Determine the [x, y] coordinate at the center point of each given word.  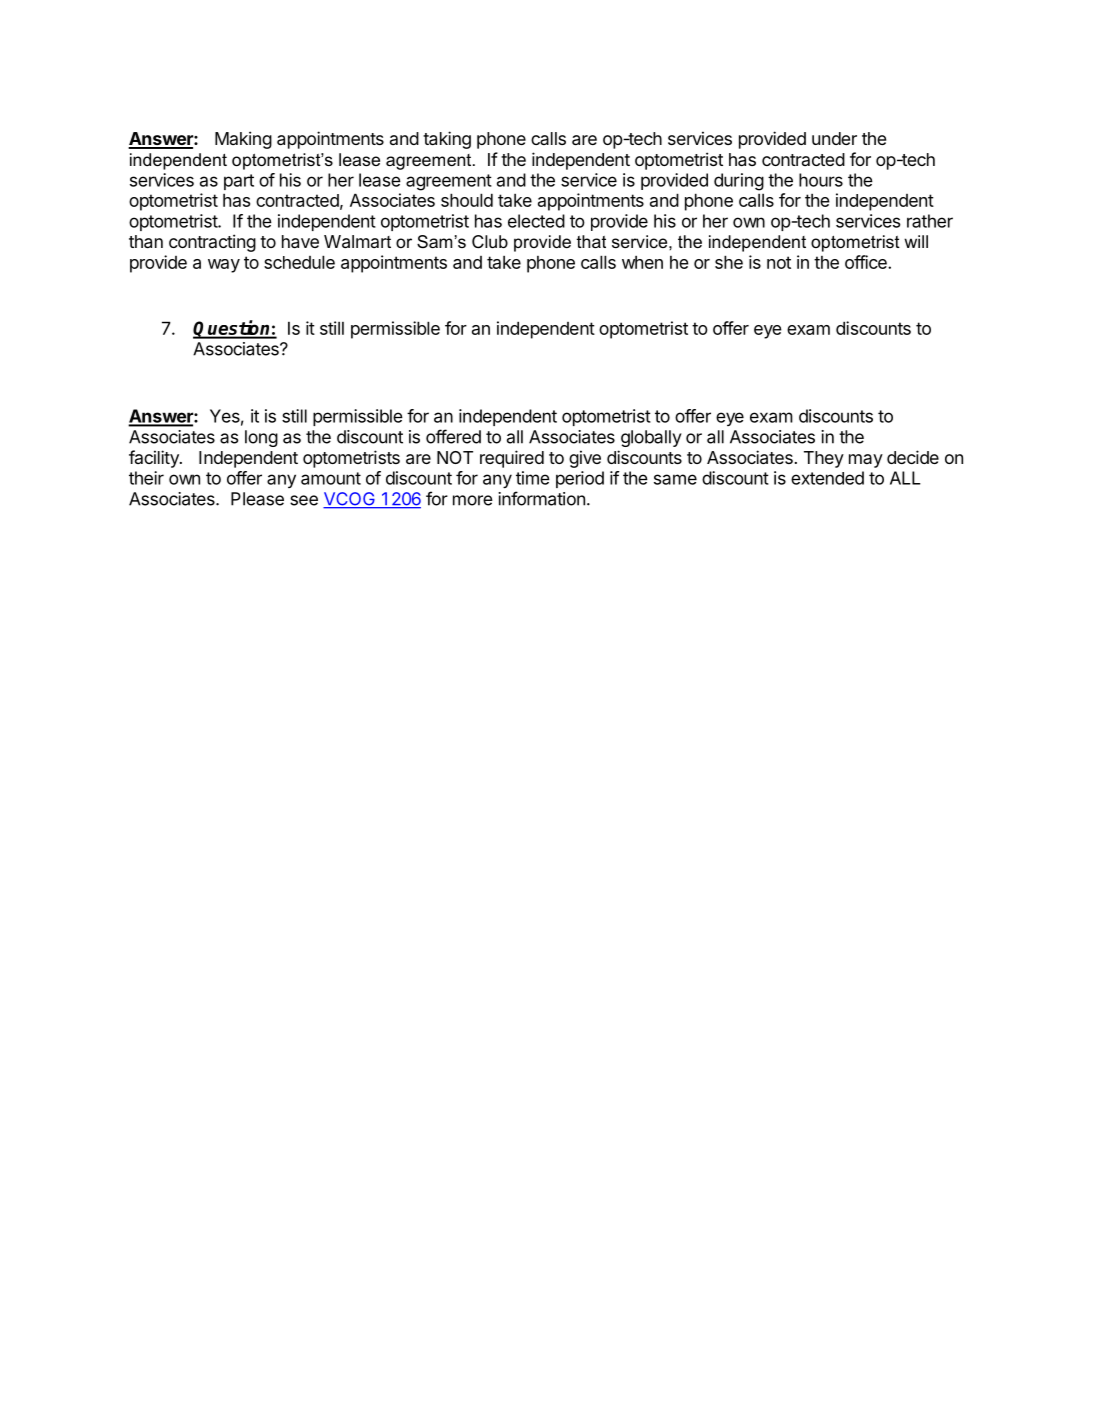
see [304, 500]
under [834, 138]
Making [243, 140]
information [541, 498]
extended [827, 478]
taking [447, 140]
